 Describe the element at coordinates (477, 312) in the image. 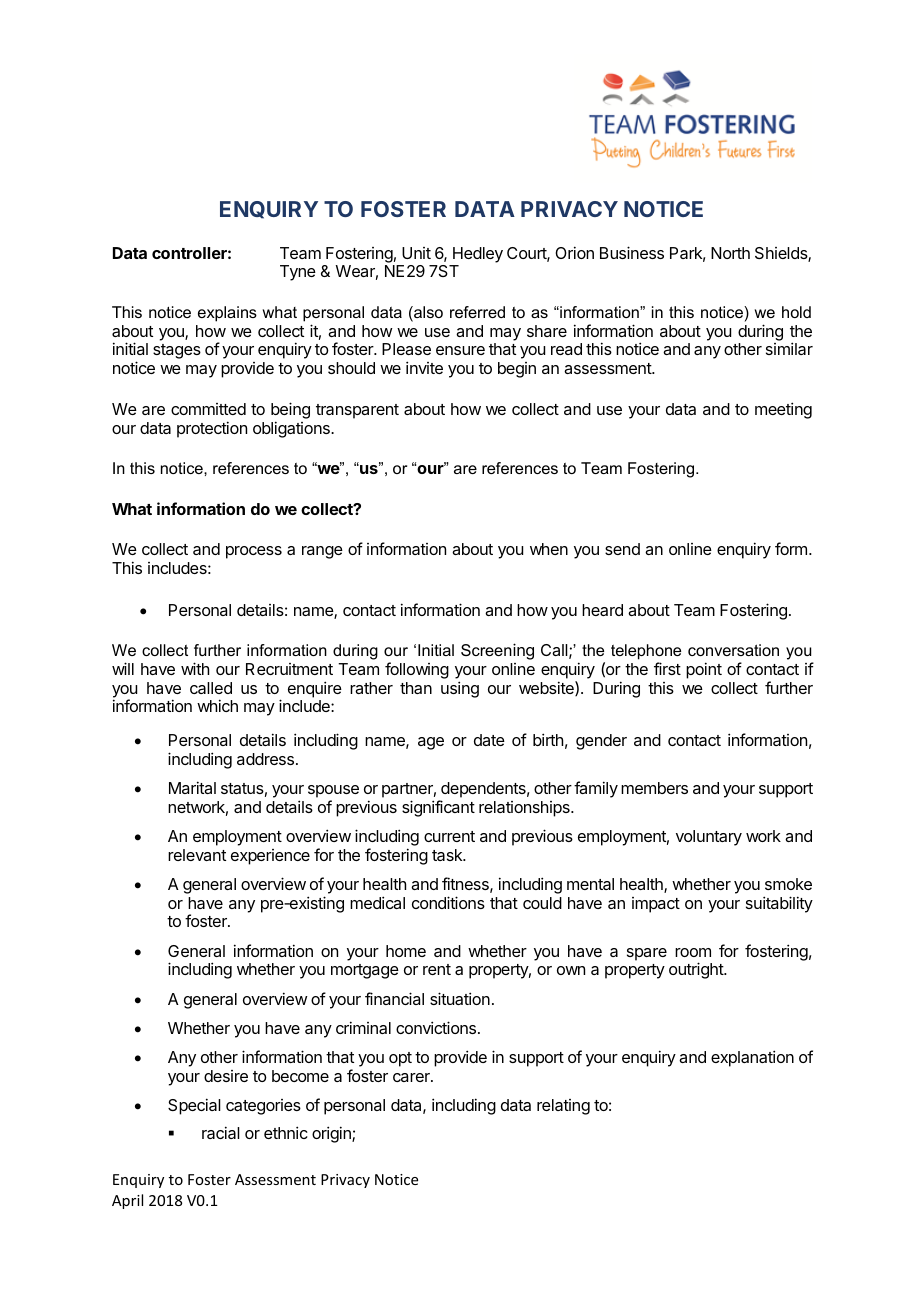

I see `referred` at that location.
